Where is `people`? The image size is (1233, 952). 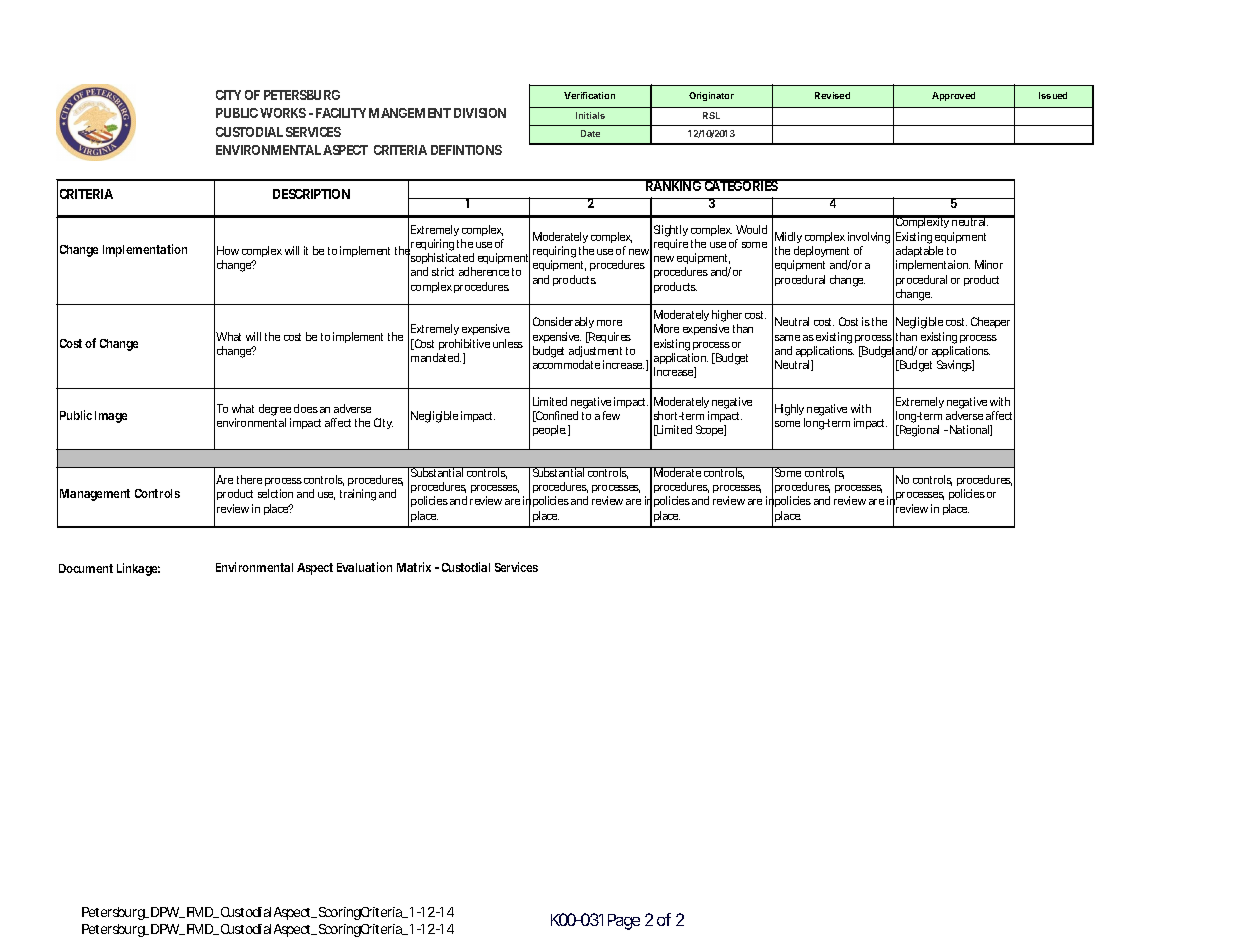 people is located at coordinates (549, 430).
